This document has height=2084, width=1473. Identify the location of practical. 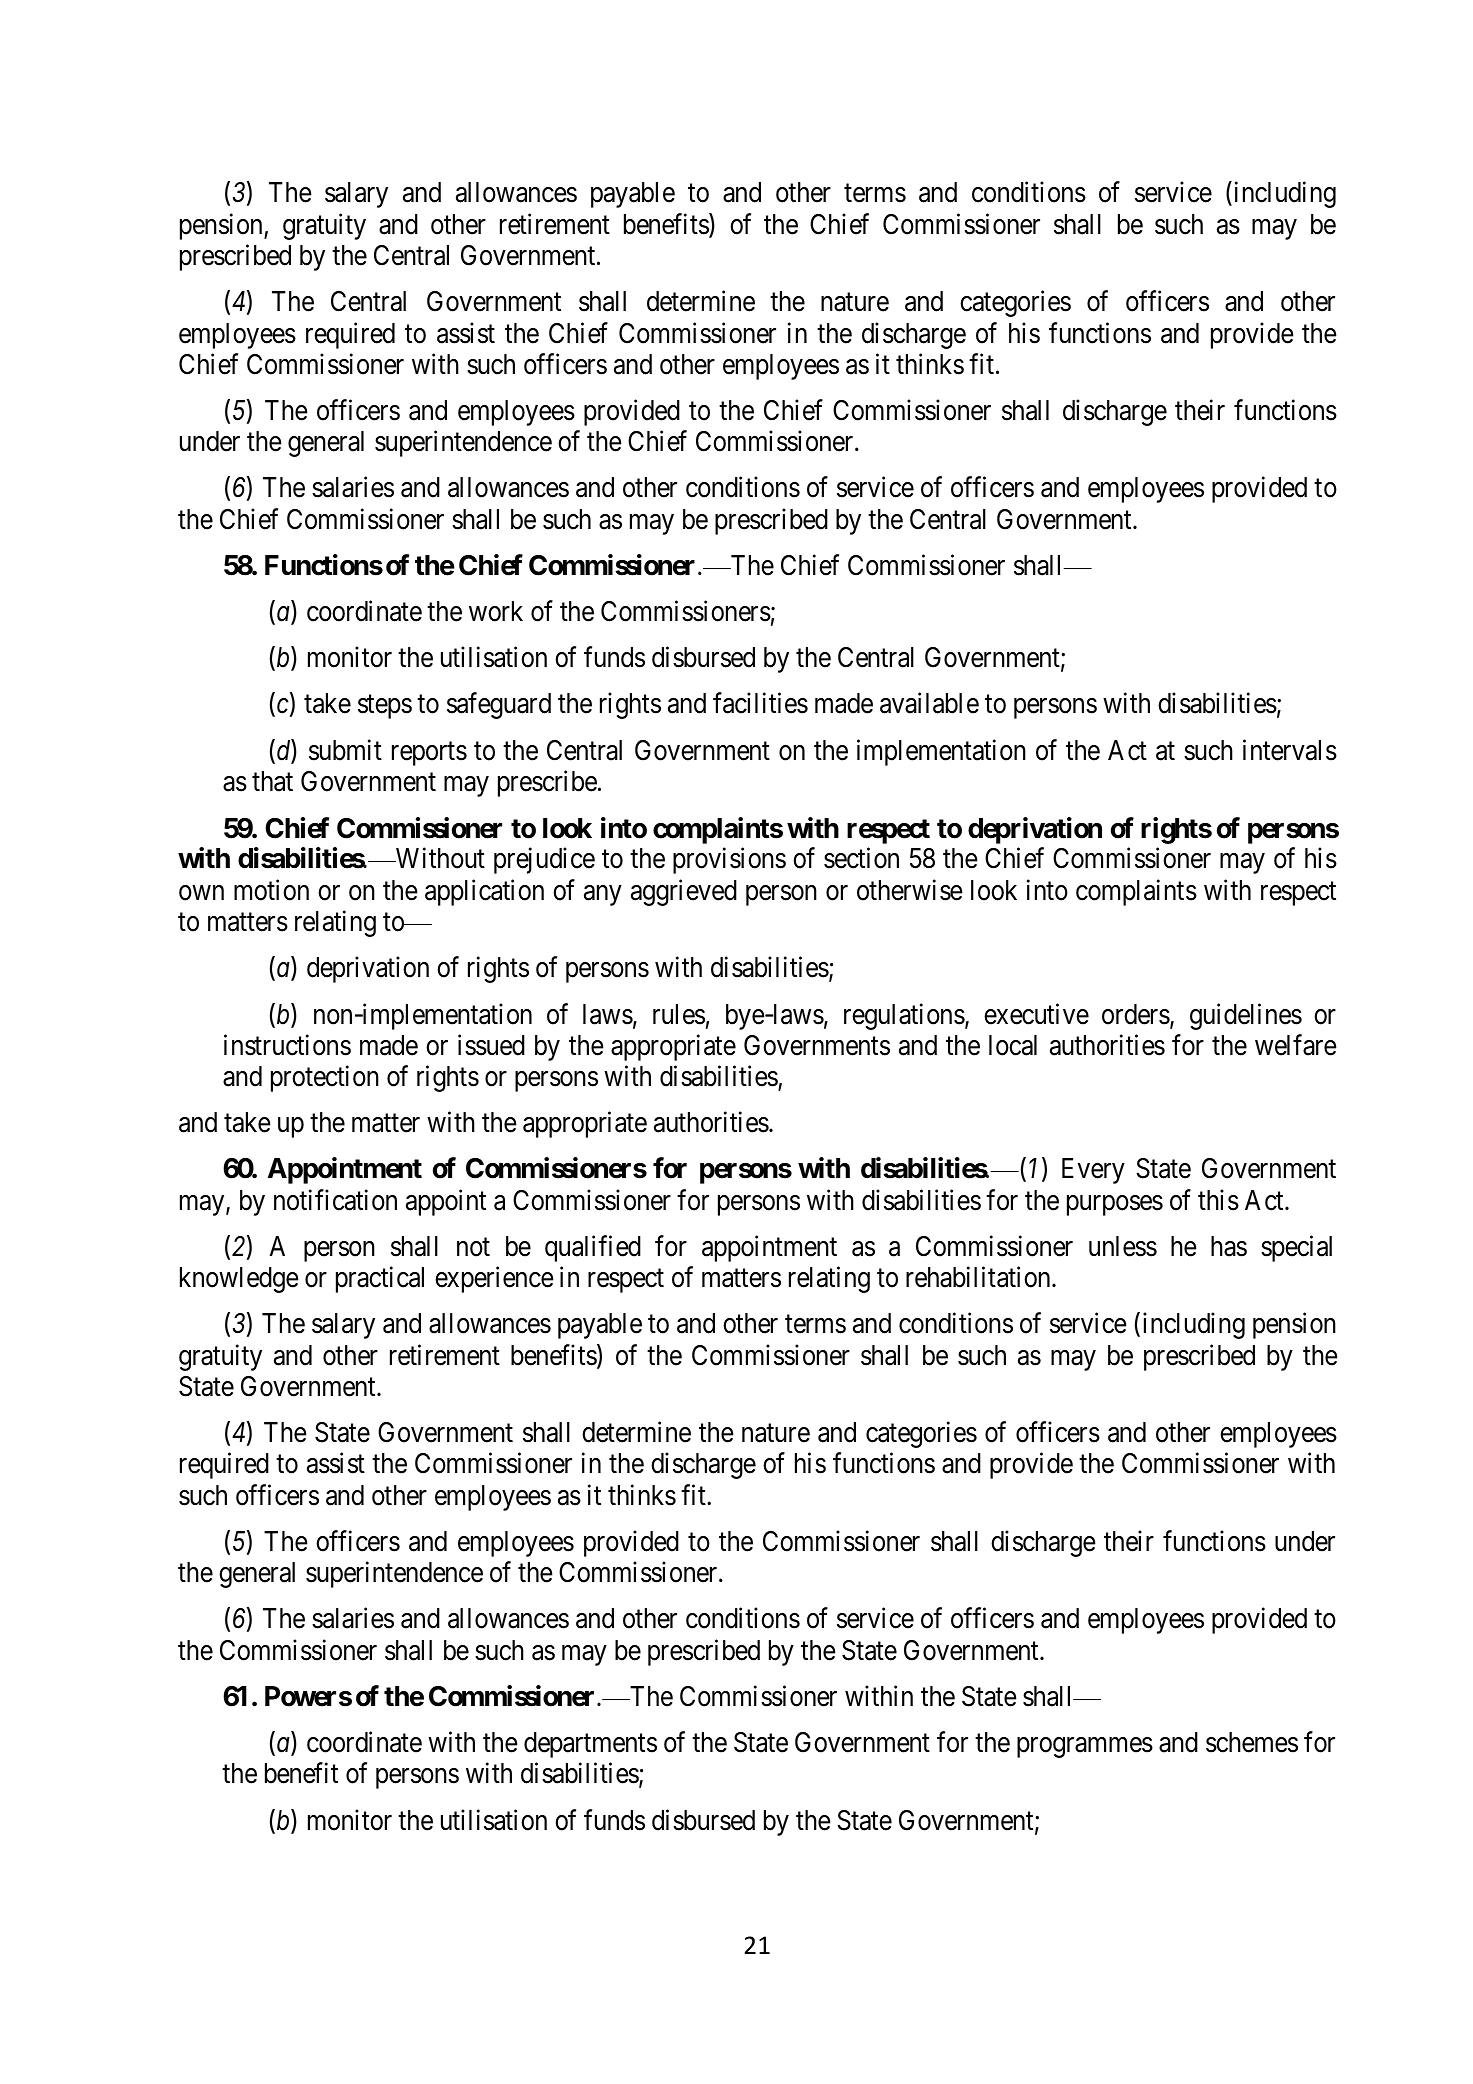
(380, 1279).
